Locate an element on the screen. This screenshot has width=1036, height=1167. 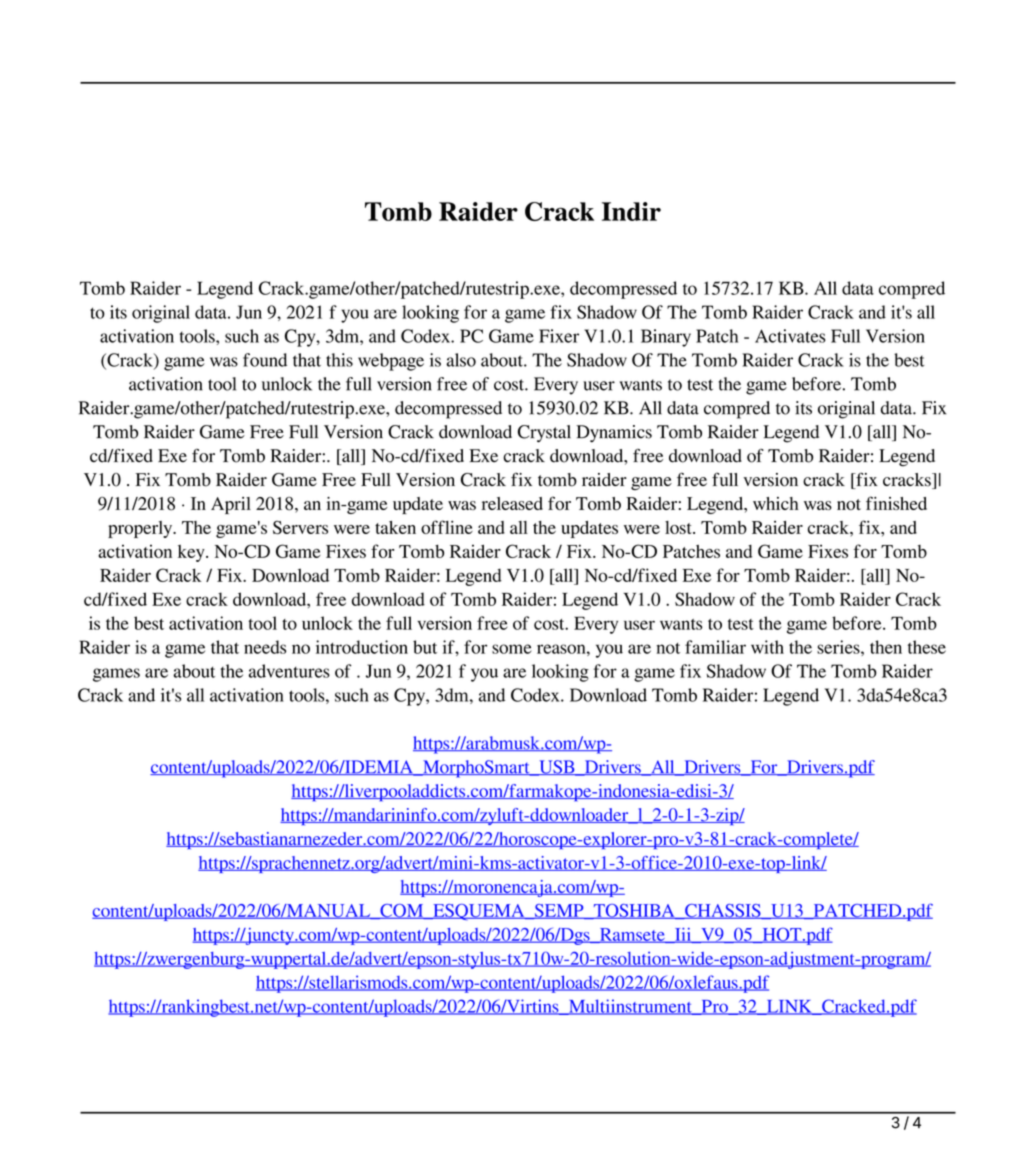
Dynamics is located at coordinates (614, 434).
